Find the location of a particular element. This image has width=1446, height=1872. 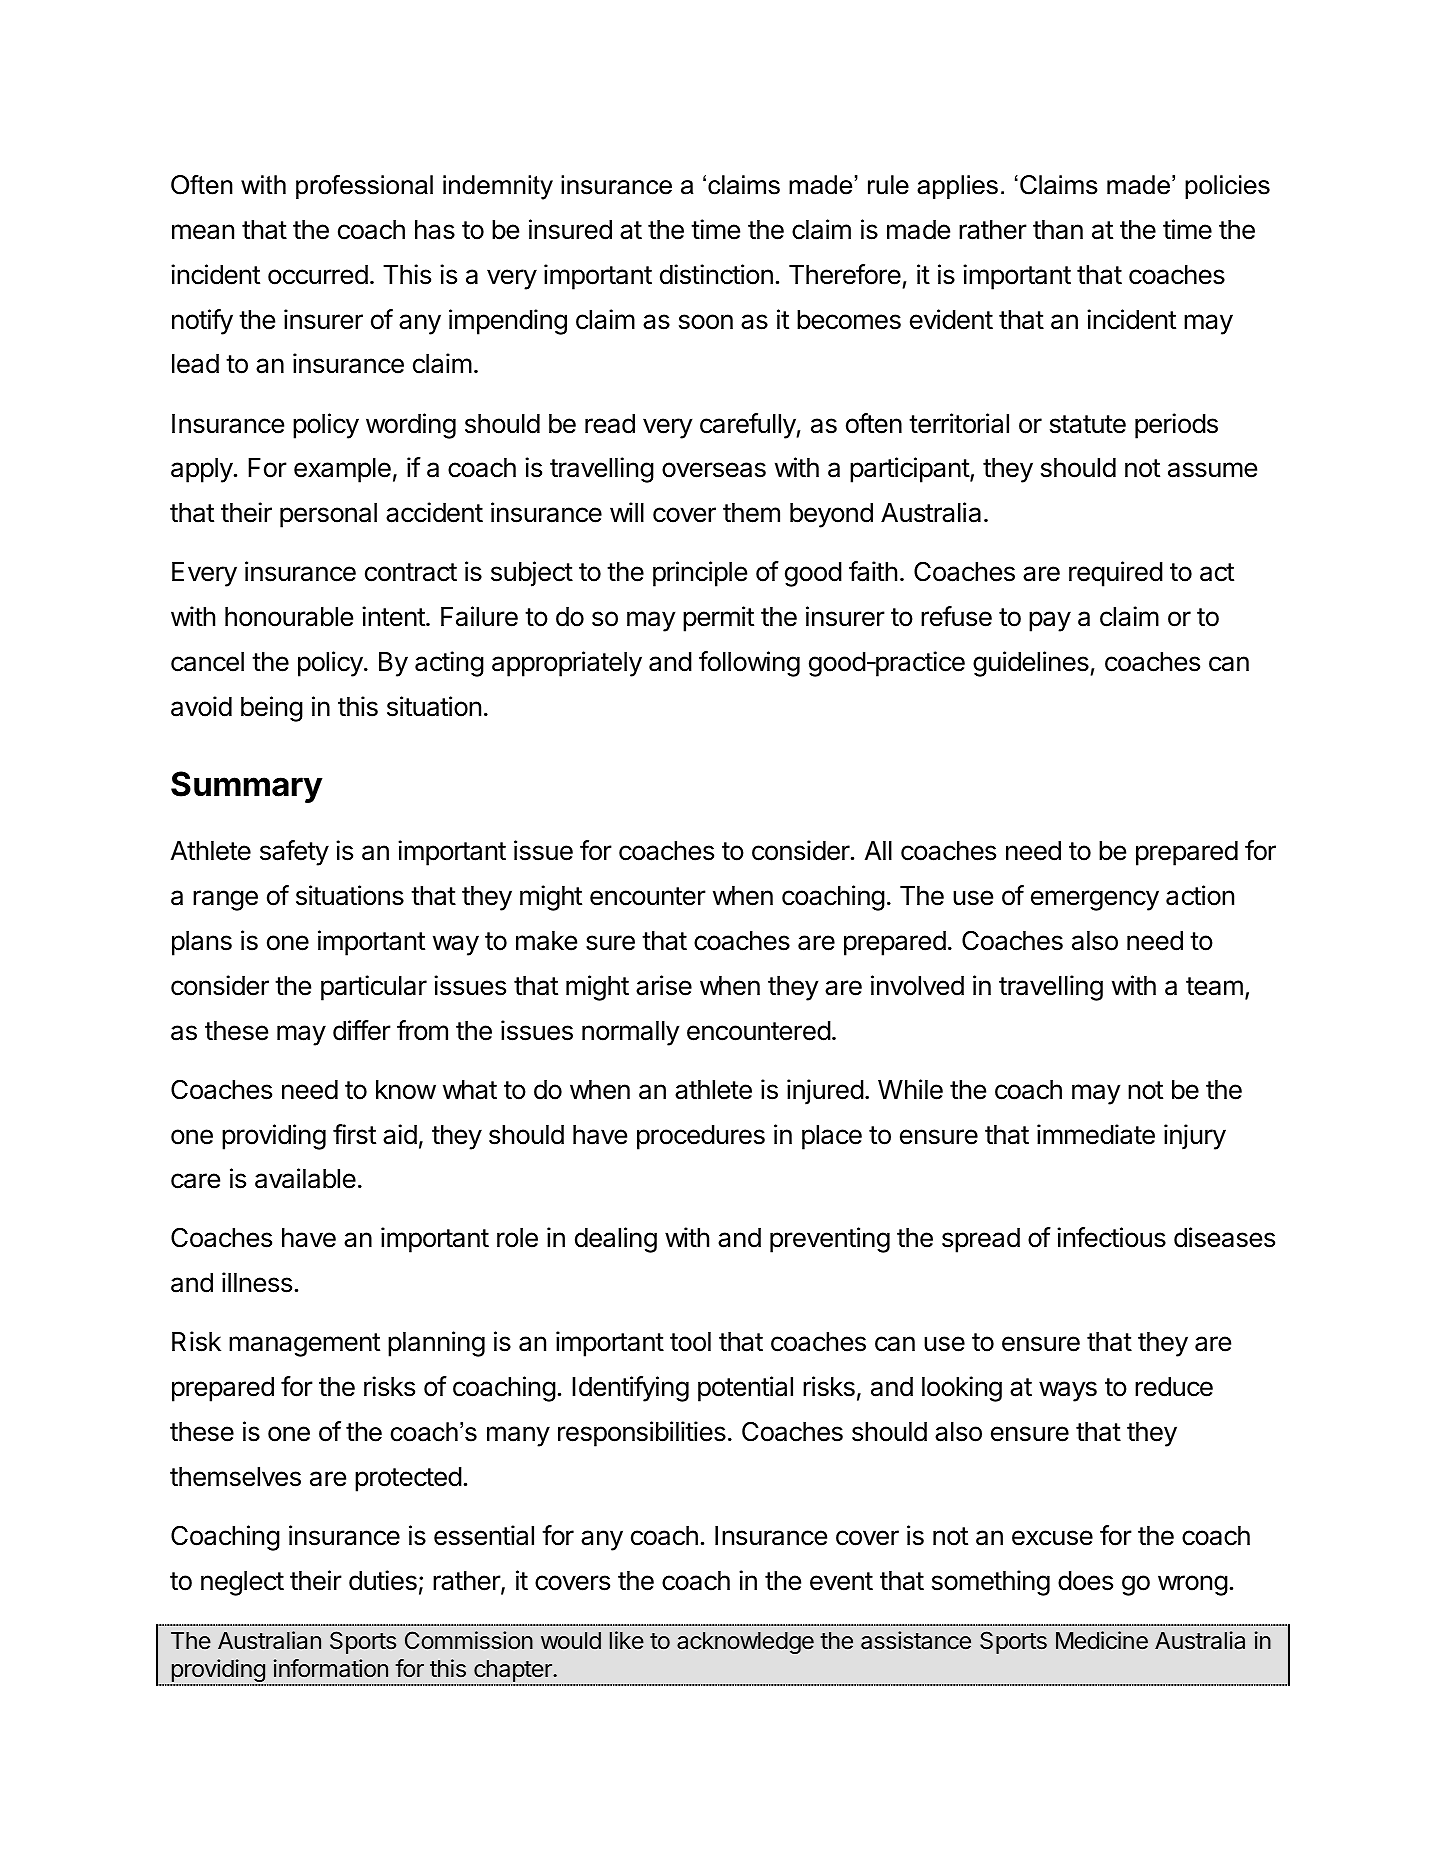

following is located at coordinates (749, 664).
